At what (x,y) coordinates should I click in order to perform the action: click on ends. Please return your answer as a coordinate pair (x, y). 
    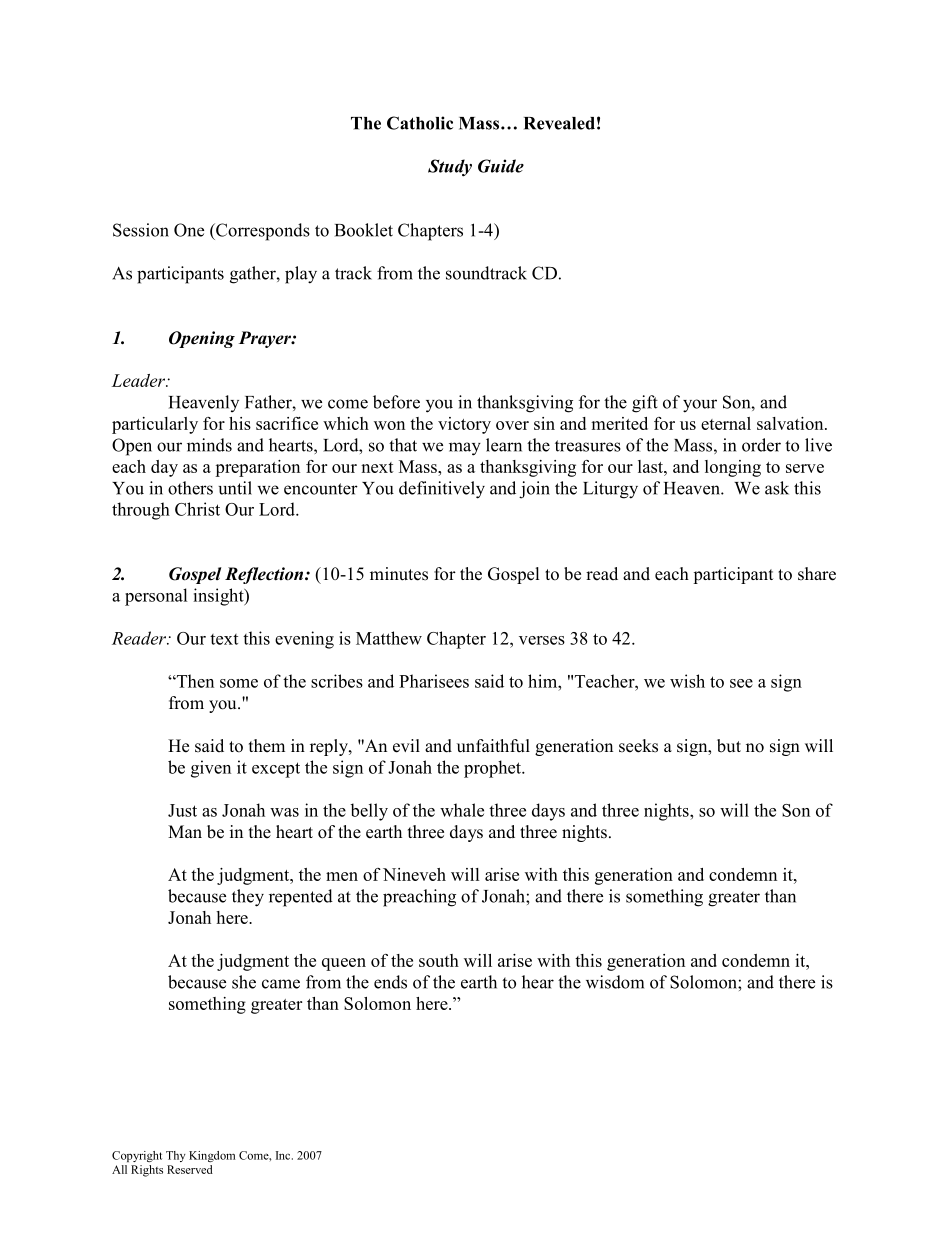
    Looking at the image, I should click on (390, 982).
